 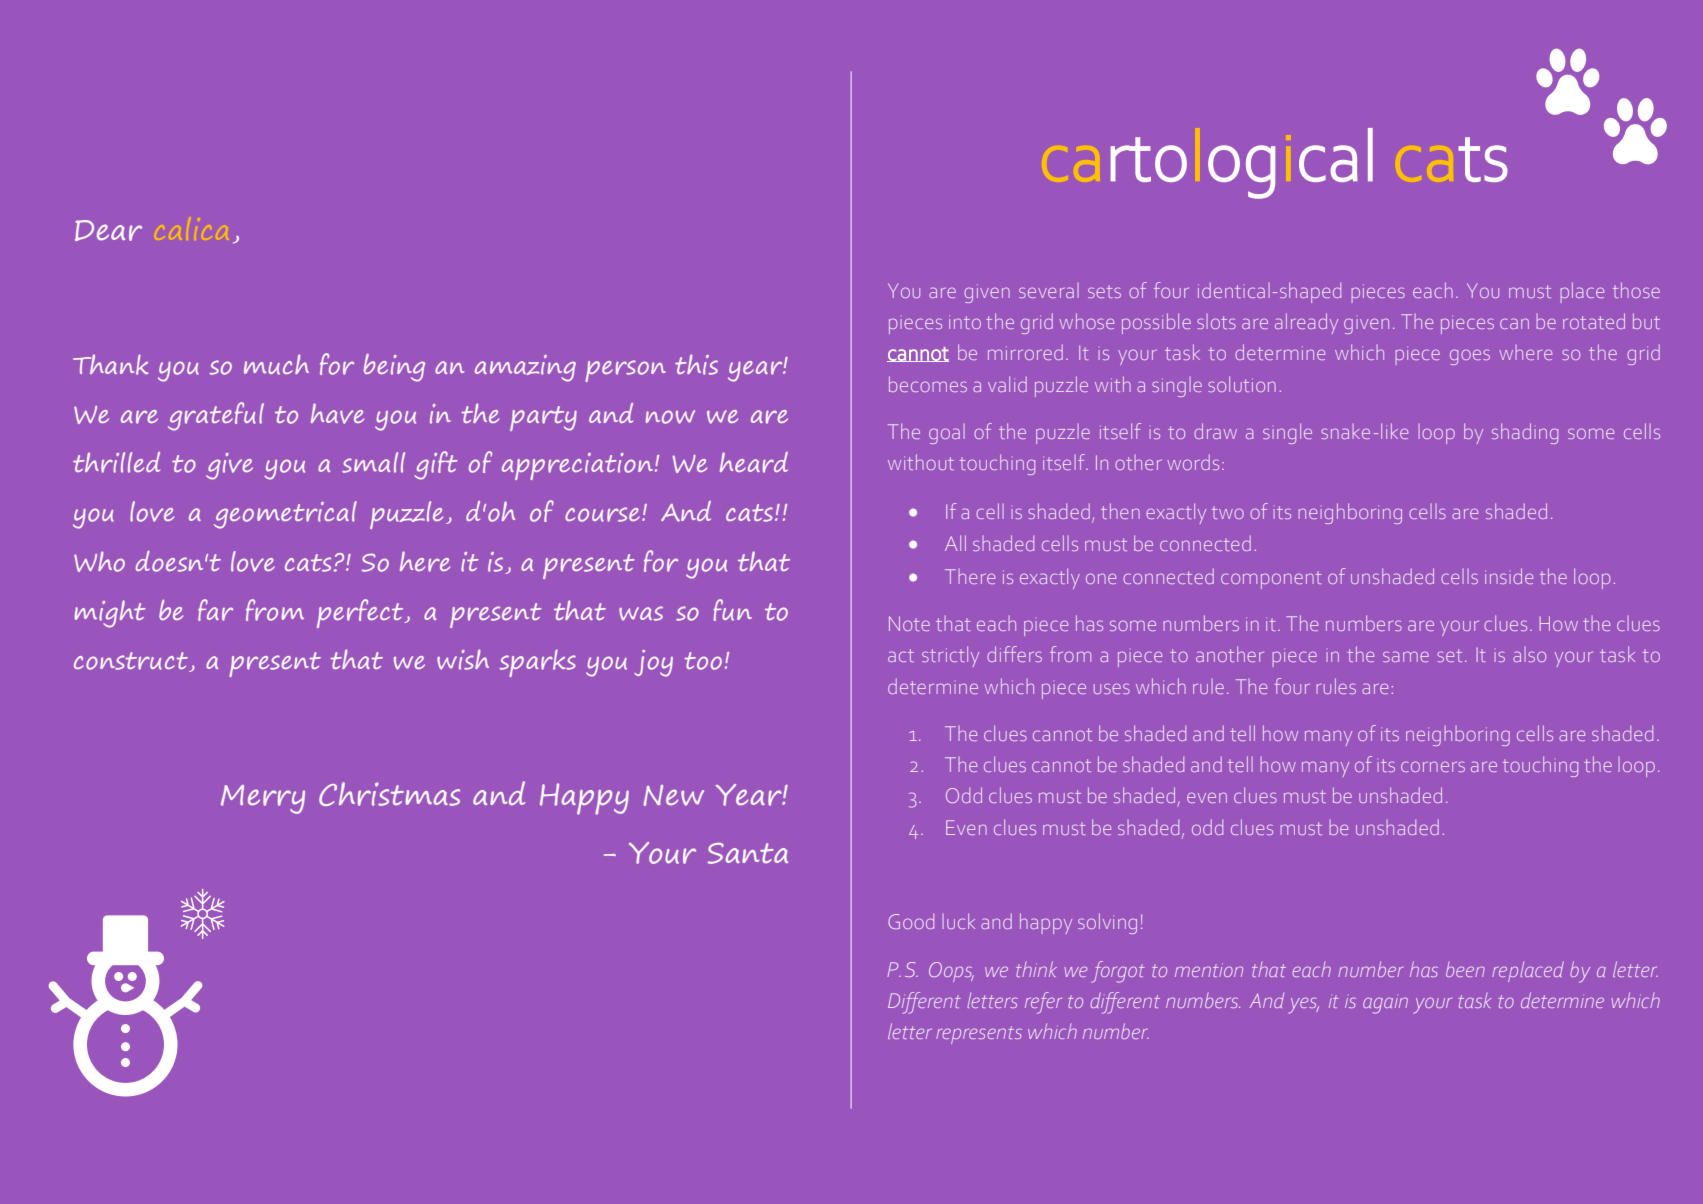 I want to click on two, so click(x=1228, y=512).
